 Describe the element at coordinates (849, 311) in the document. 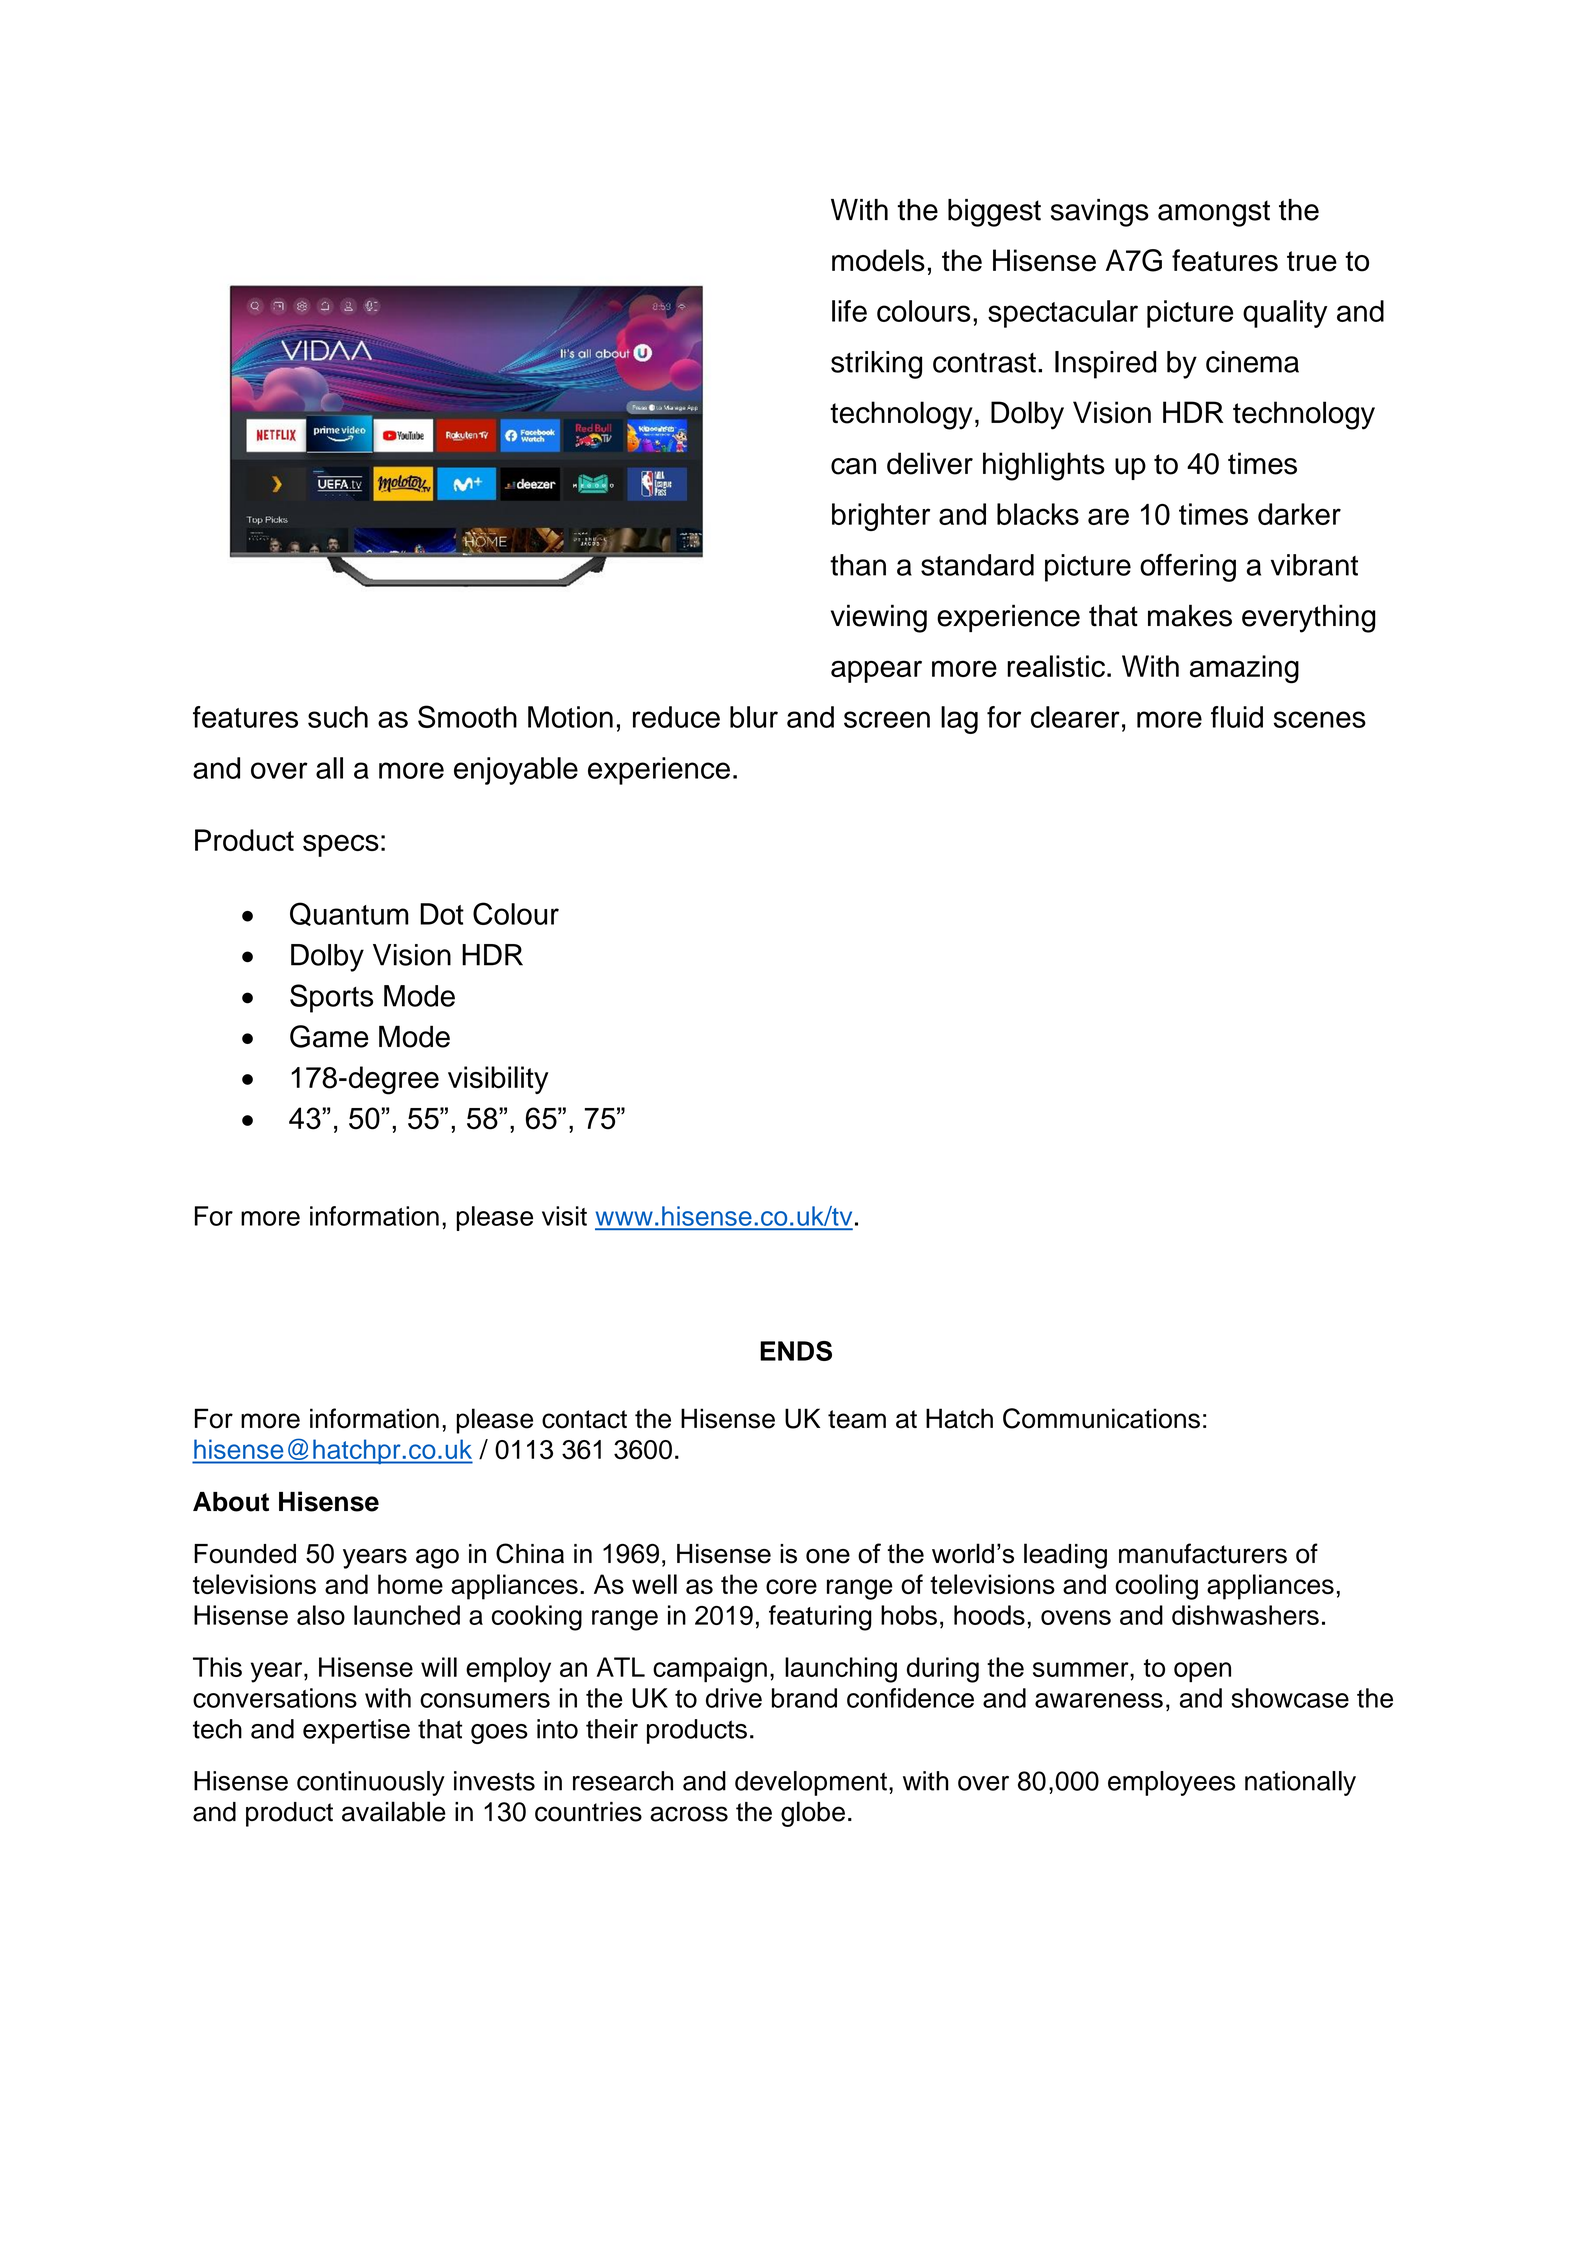

I see `life` at that location.
